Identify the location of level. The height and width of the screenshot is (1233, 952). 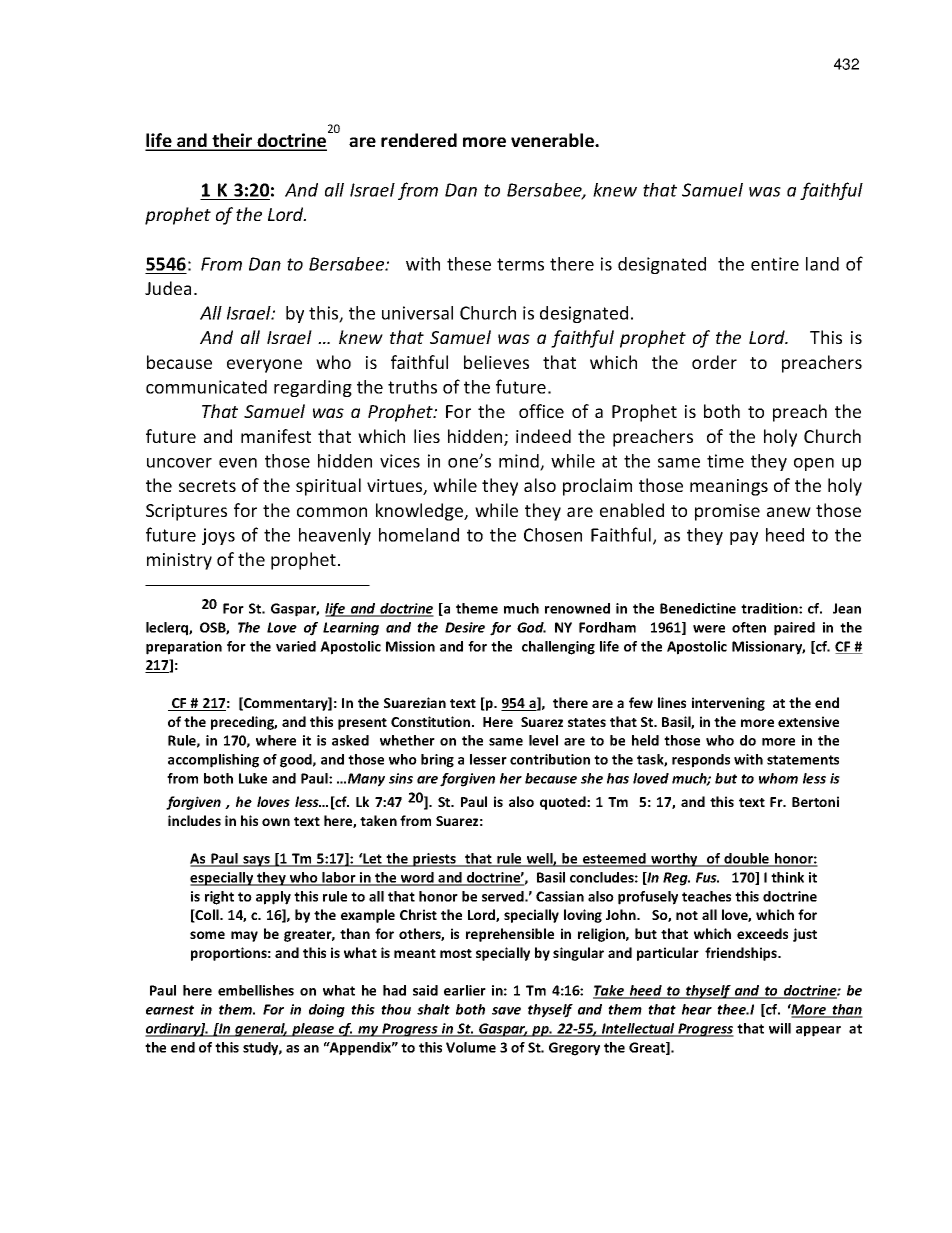
(543, 740).
